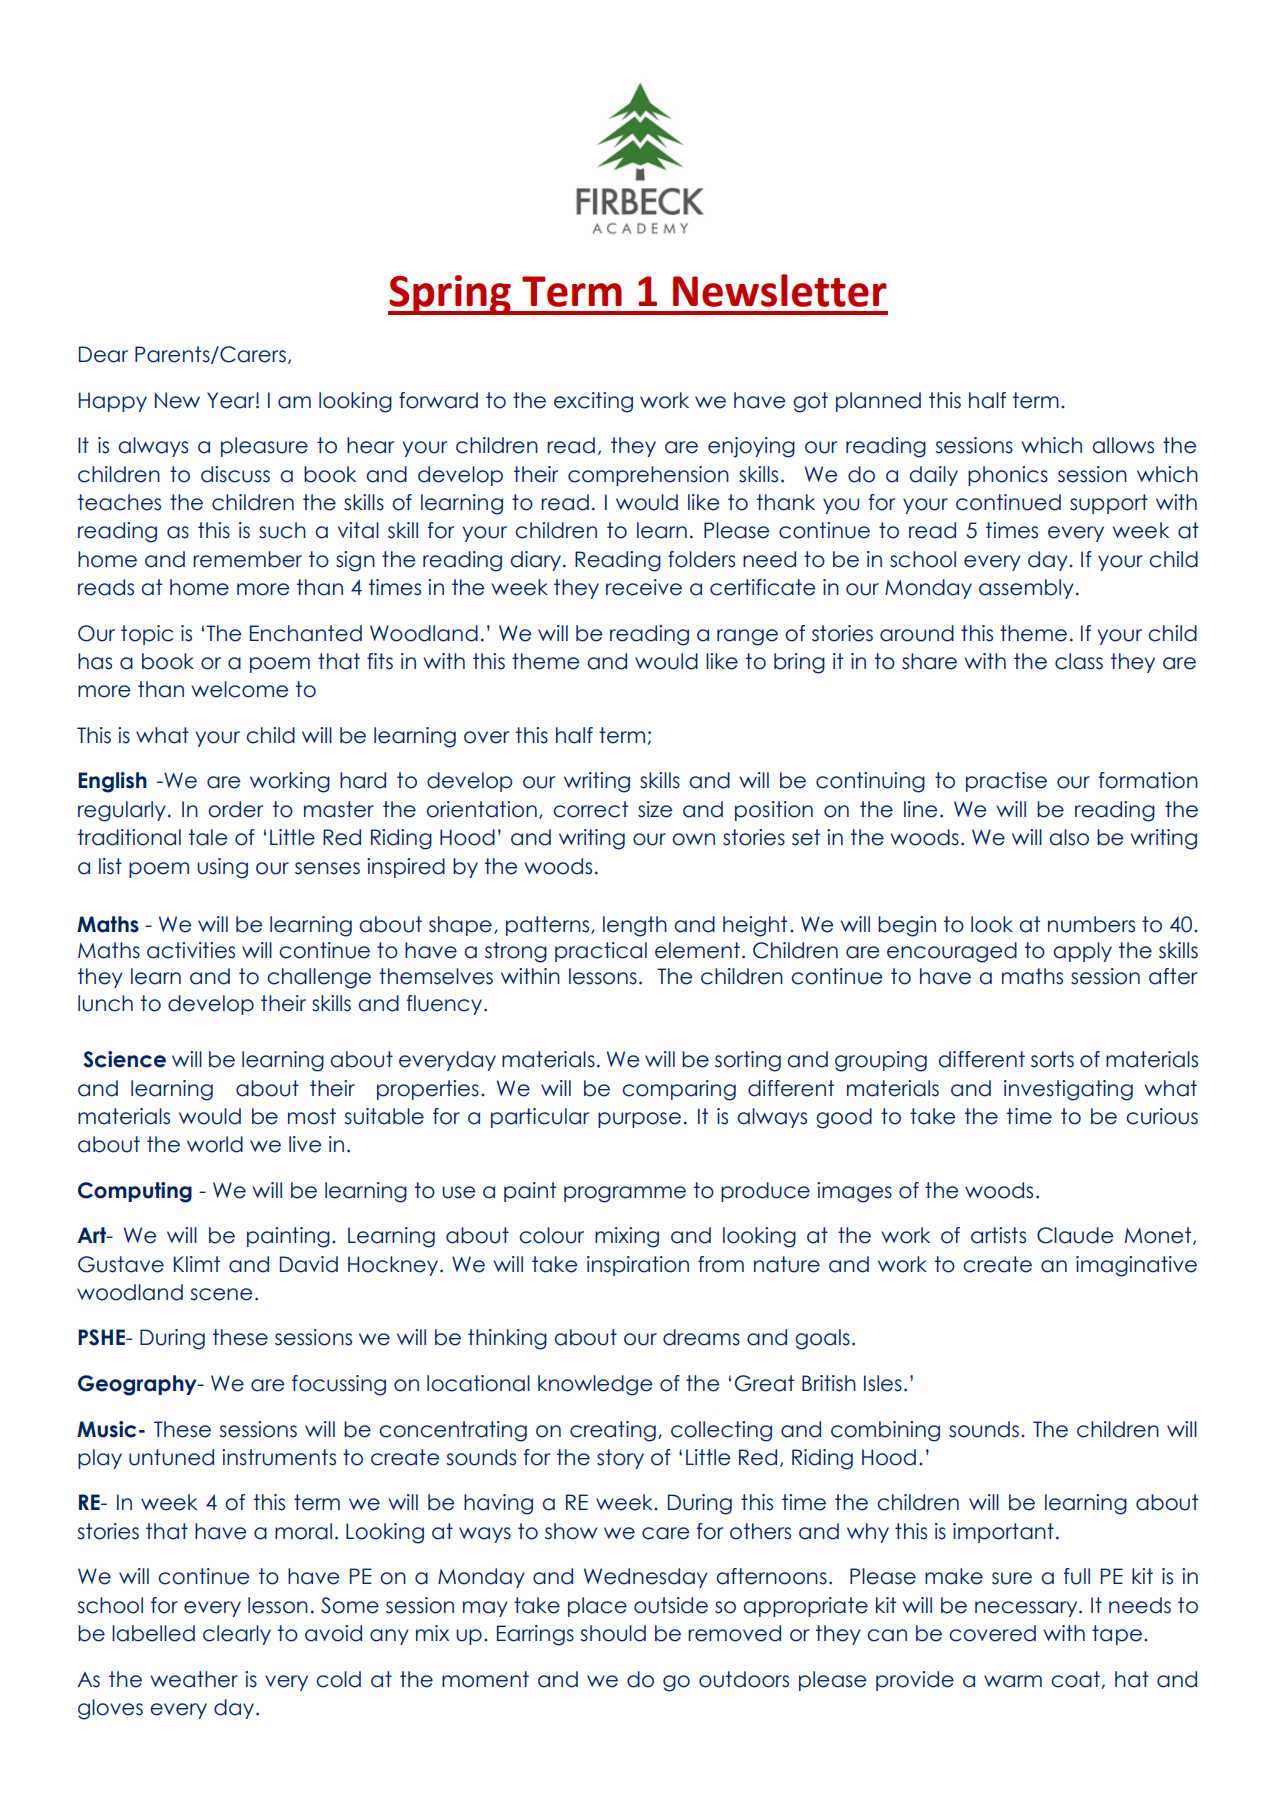 This image has height=1805, width=1276. Describe the element at coordinates (613, 1633) in the image. I see `should` at that location.
